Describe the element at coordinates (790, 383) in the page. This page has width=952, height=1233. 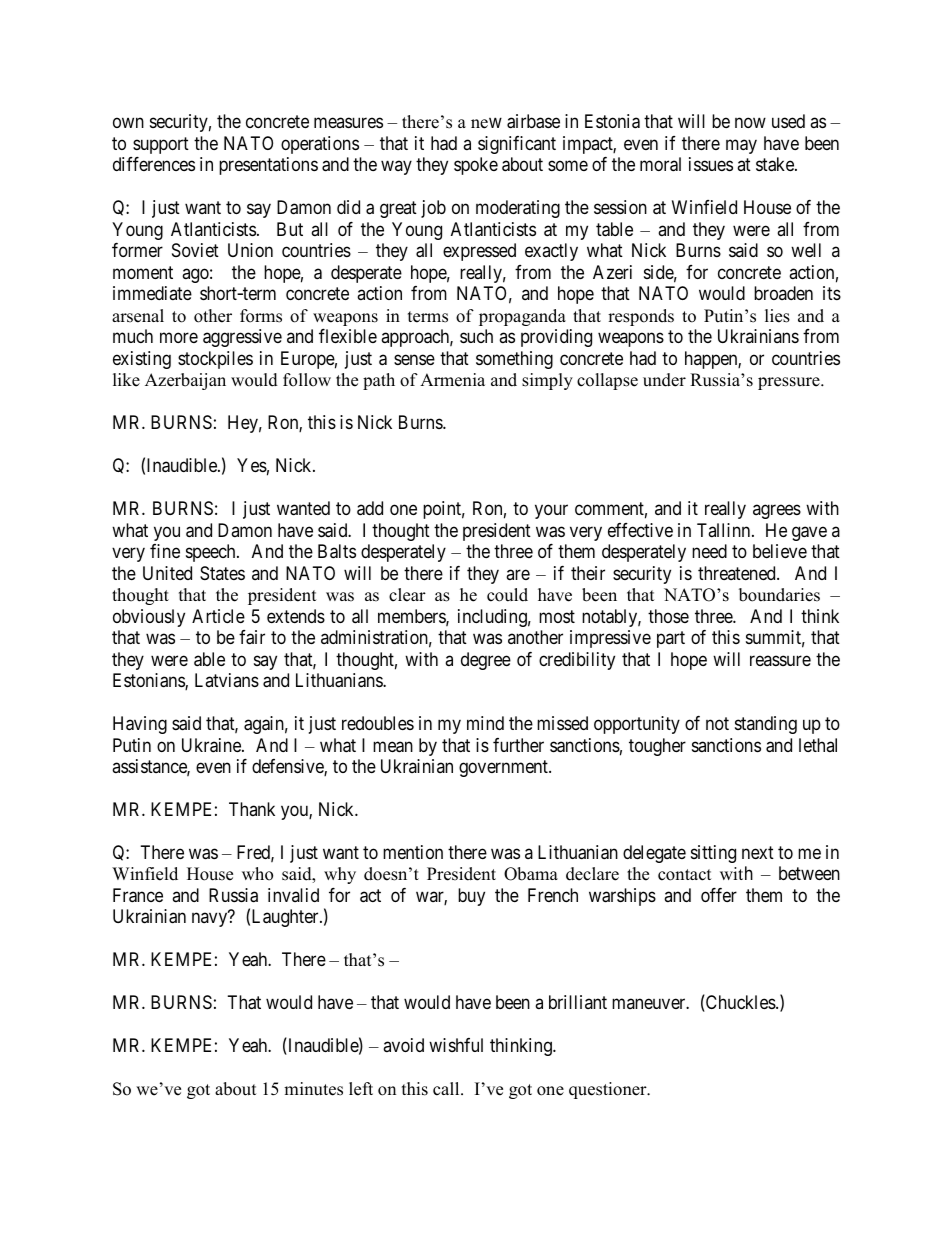
I see `pressure` at that location.
